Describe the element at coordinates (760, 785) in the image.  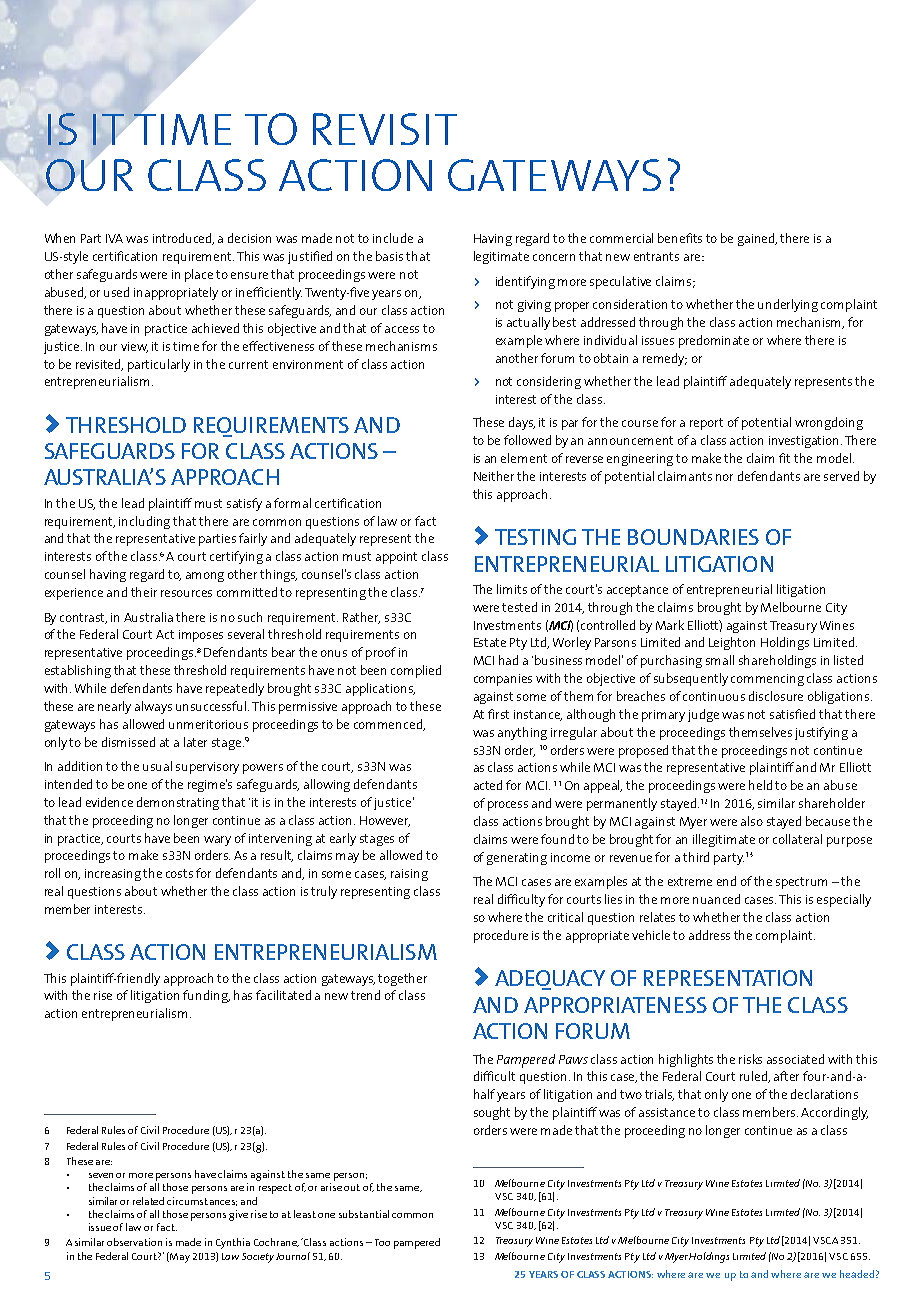
I see `held` at that location.
